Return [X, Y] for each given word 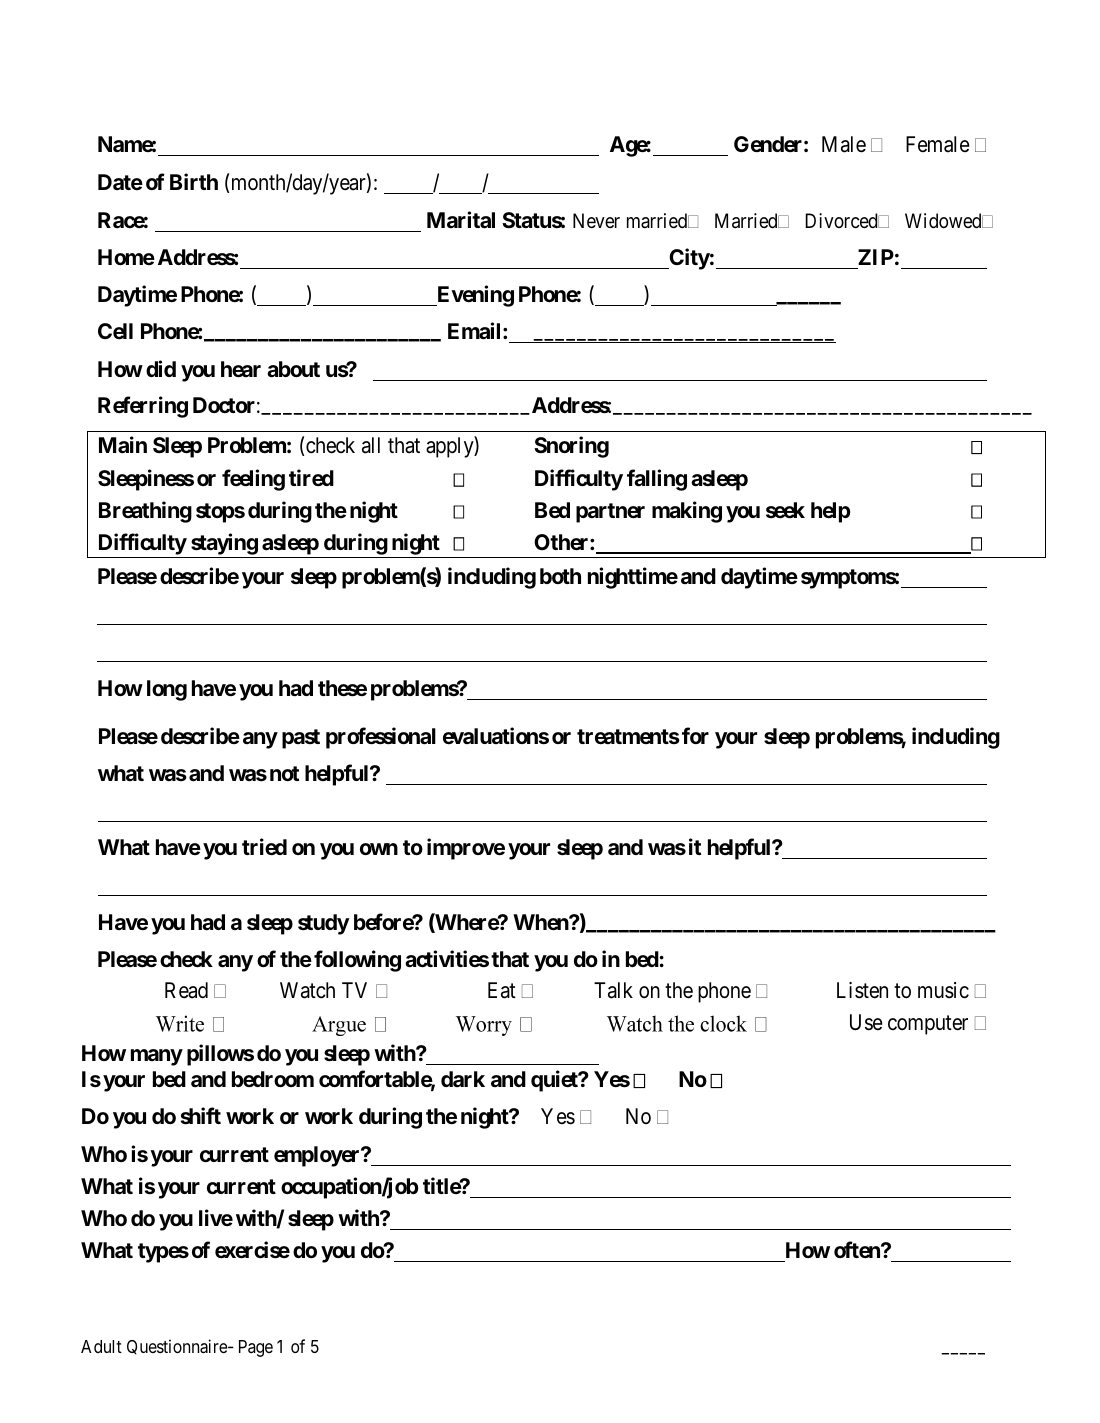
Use [866, 1022]
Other [562, 542]
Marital [461, 220]
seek [785, 510]
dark [463, 1079]
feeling [253, 480]
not [284, 773]
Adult [101, 1346]
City [688, 259]
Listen [862, 990]
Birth [194, 181]
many [157, 1057]
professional [381, 738]
